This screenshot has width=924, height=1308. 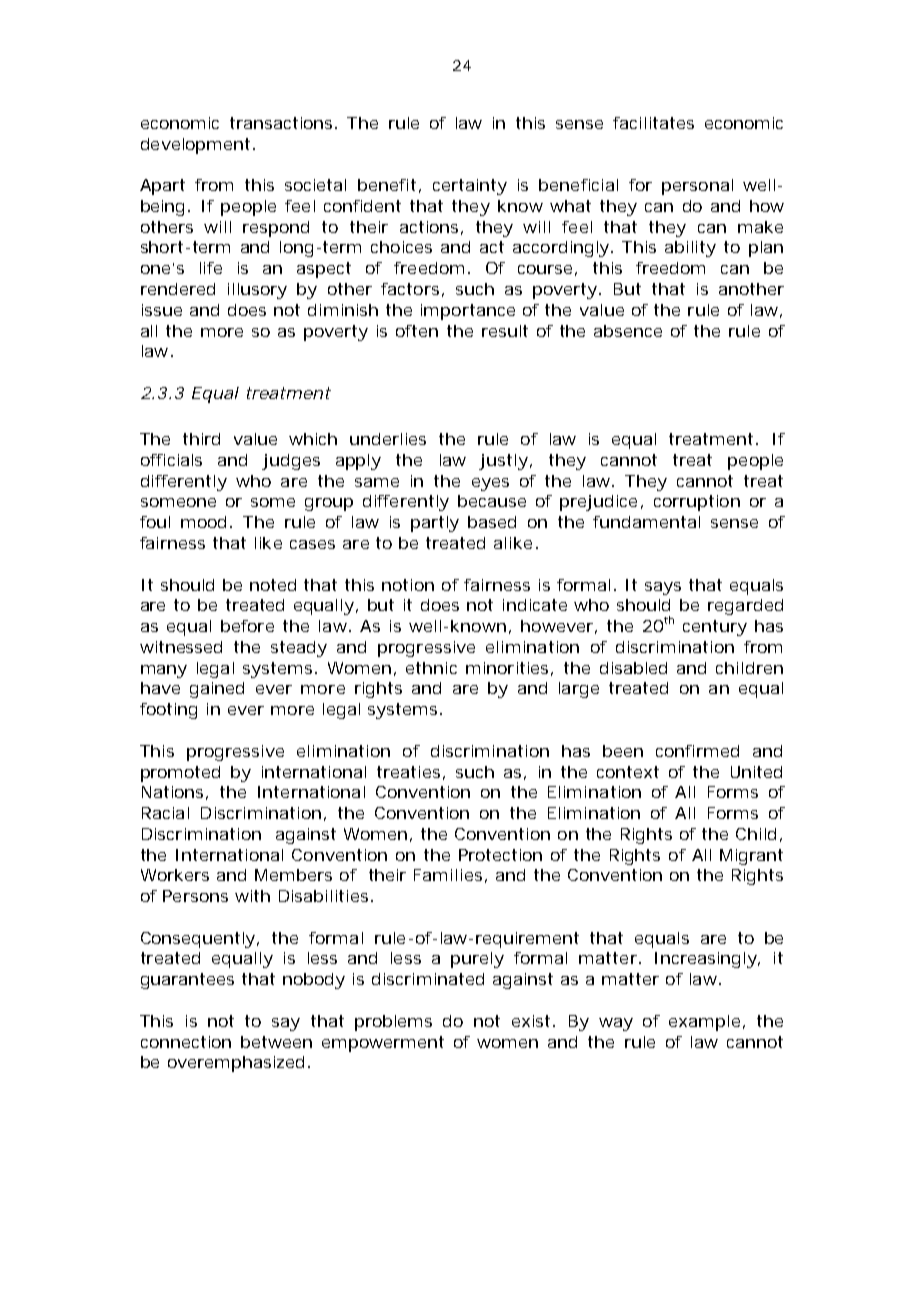 I want to click on certainty, so click(x=470, y=187).
